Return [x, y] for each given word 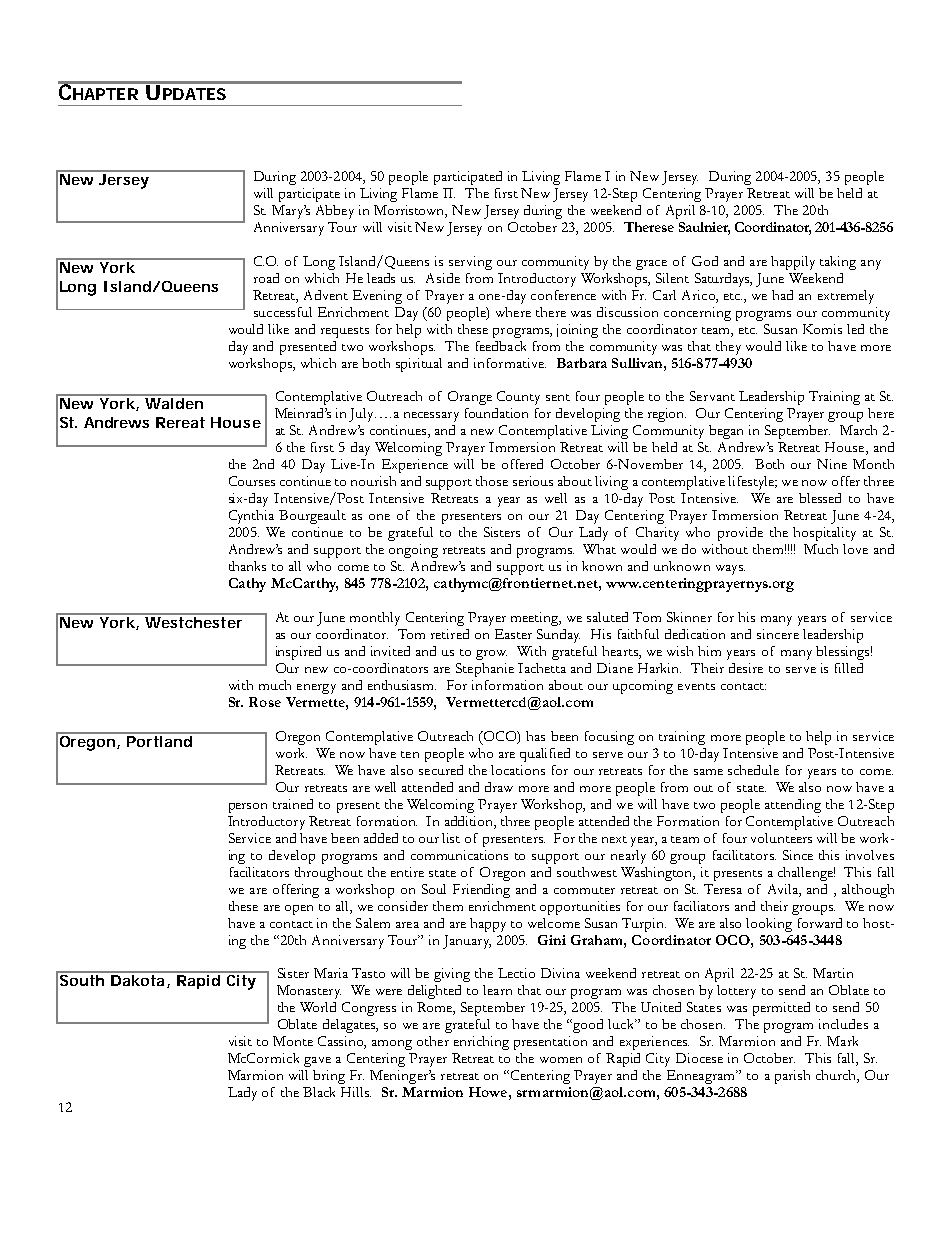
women [561, 1060]
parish [792, 1077]
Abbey [335, 212]
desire [746, 668]
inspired [298, 653]
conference [563, 295]
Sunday [558, 636]
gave [317, 1062]
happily [793, 263]
